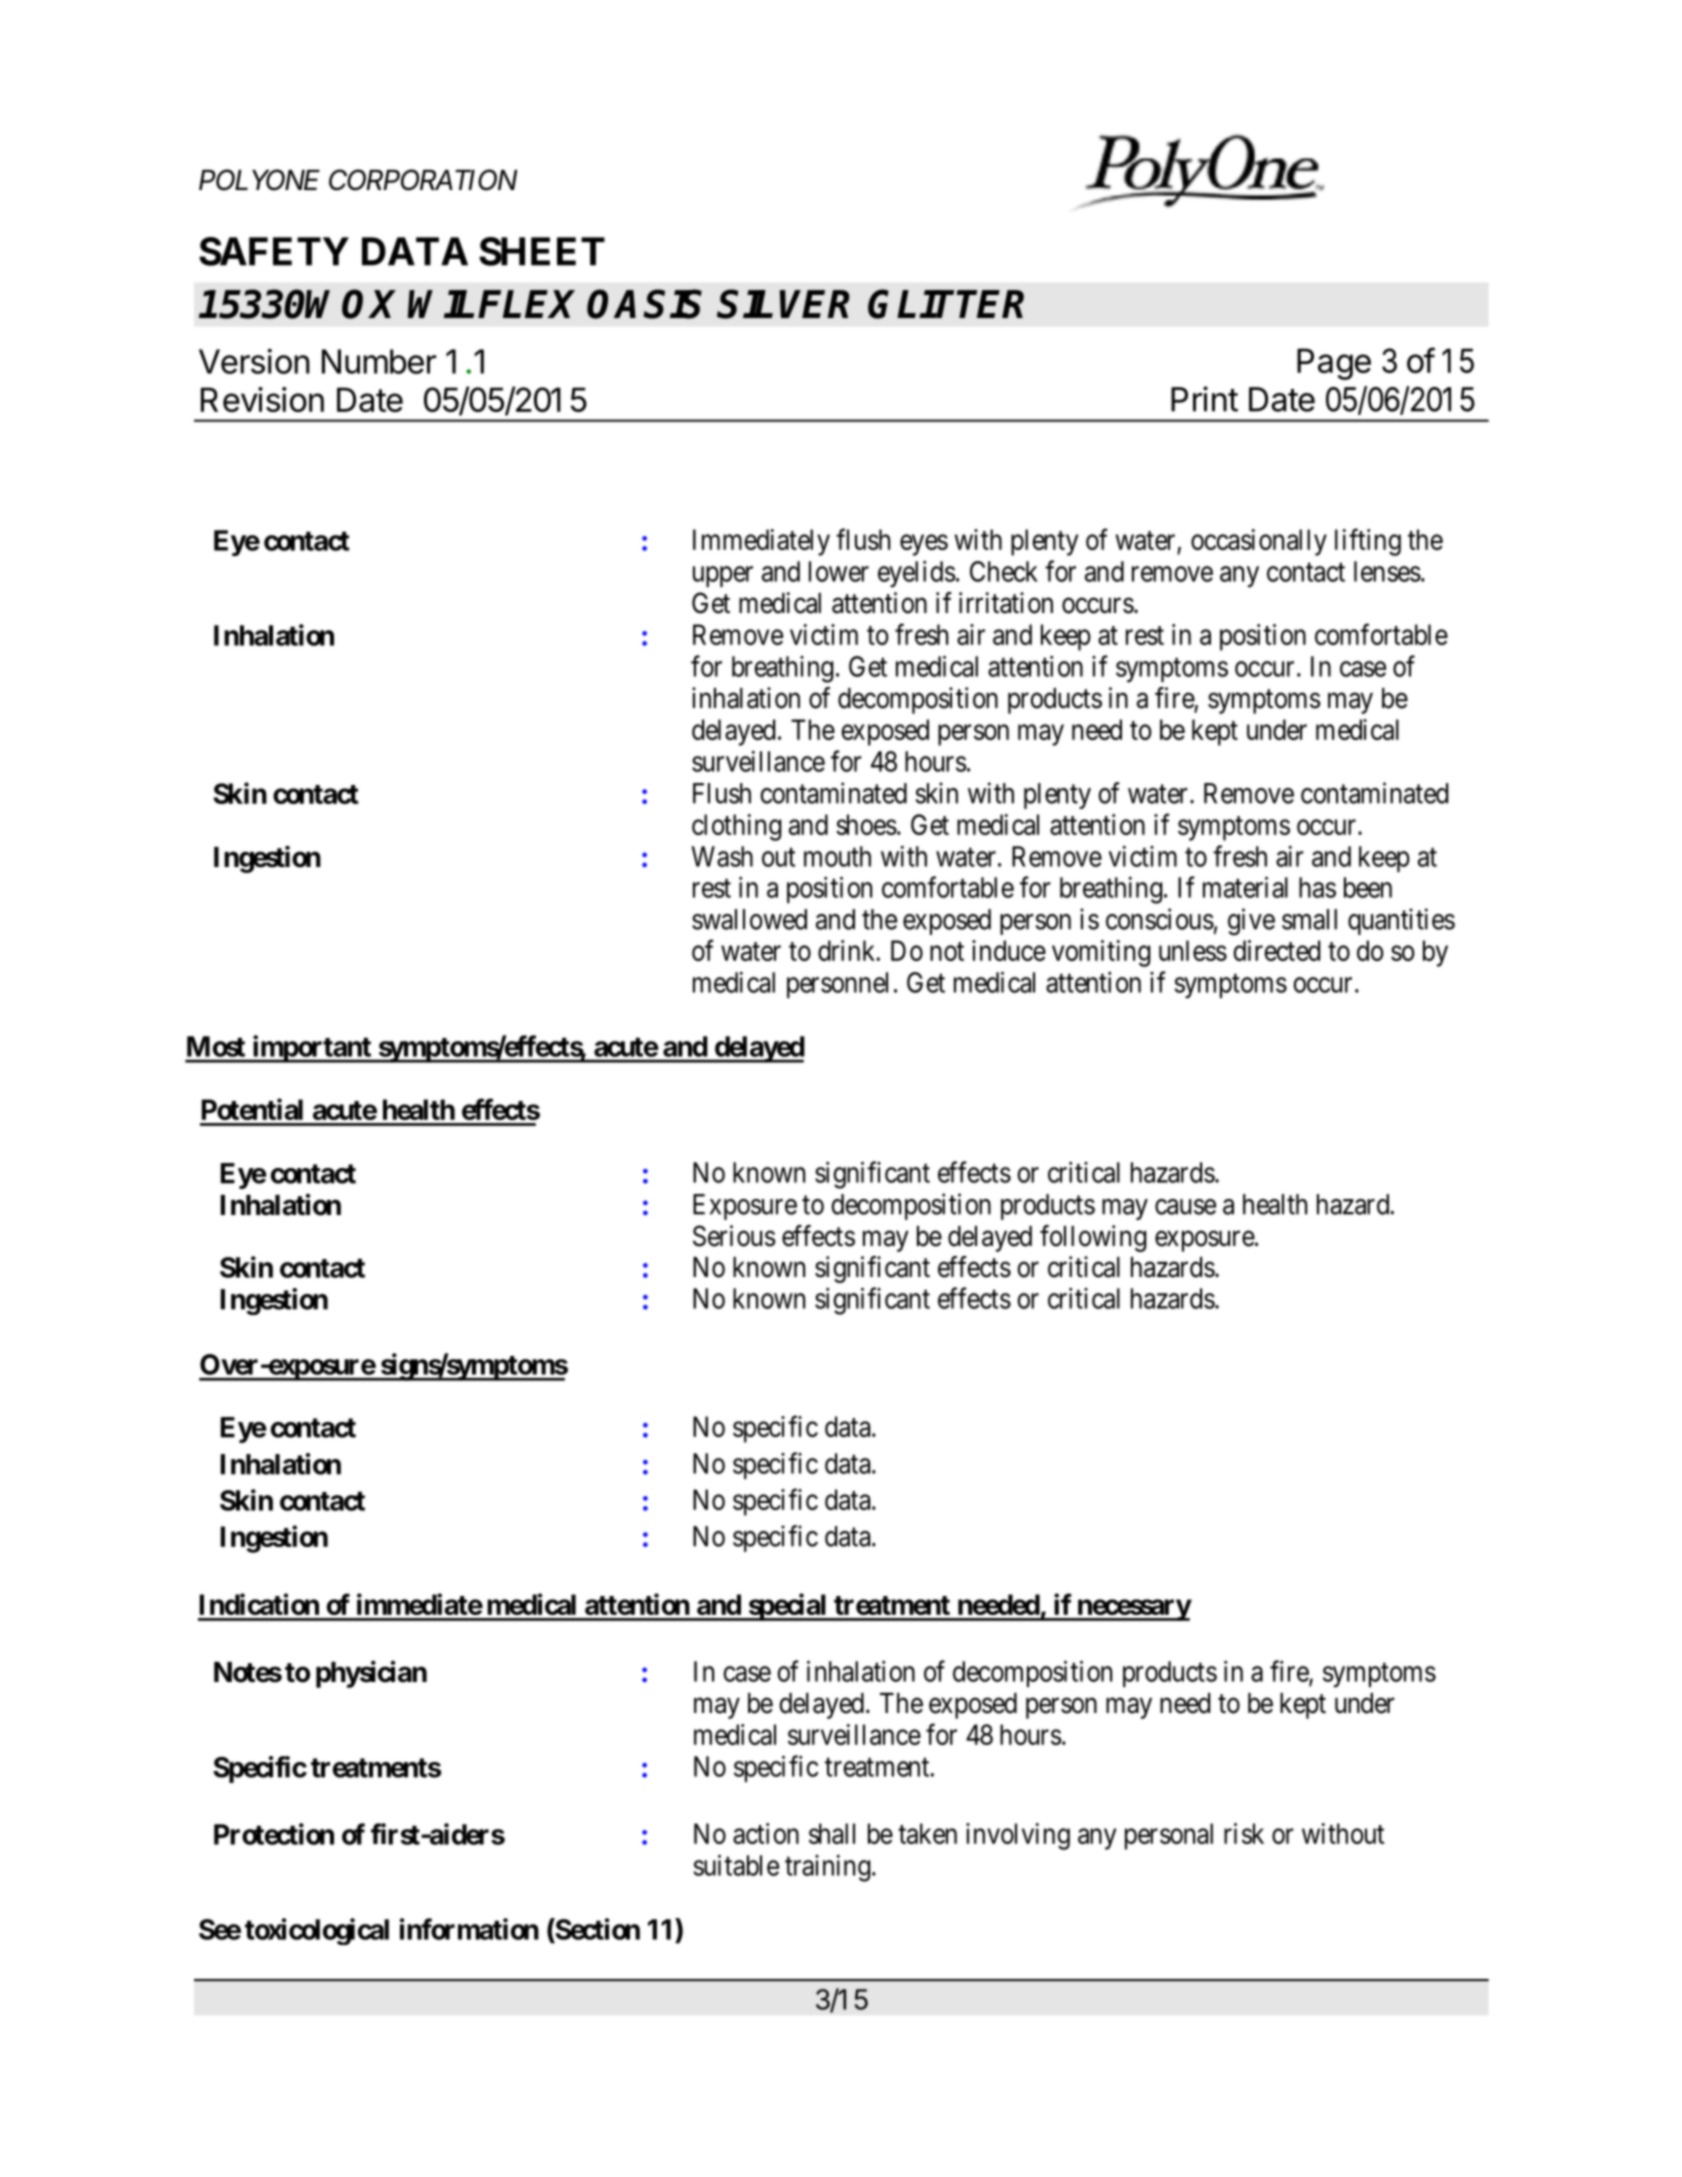 This page has height=2177, width=1682. I want to click on Wash, so click(722, 856).
